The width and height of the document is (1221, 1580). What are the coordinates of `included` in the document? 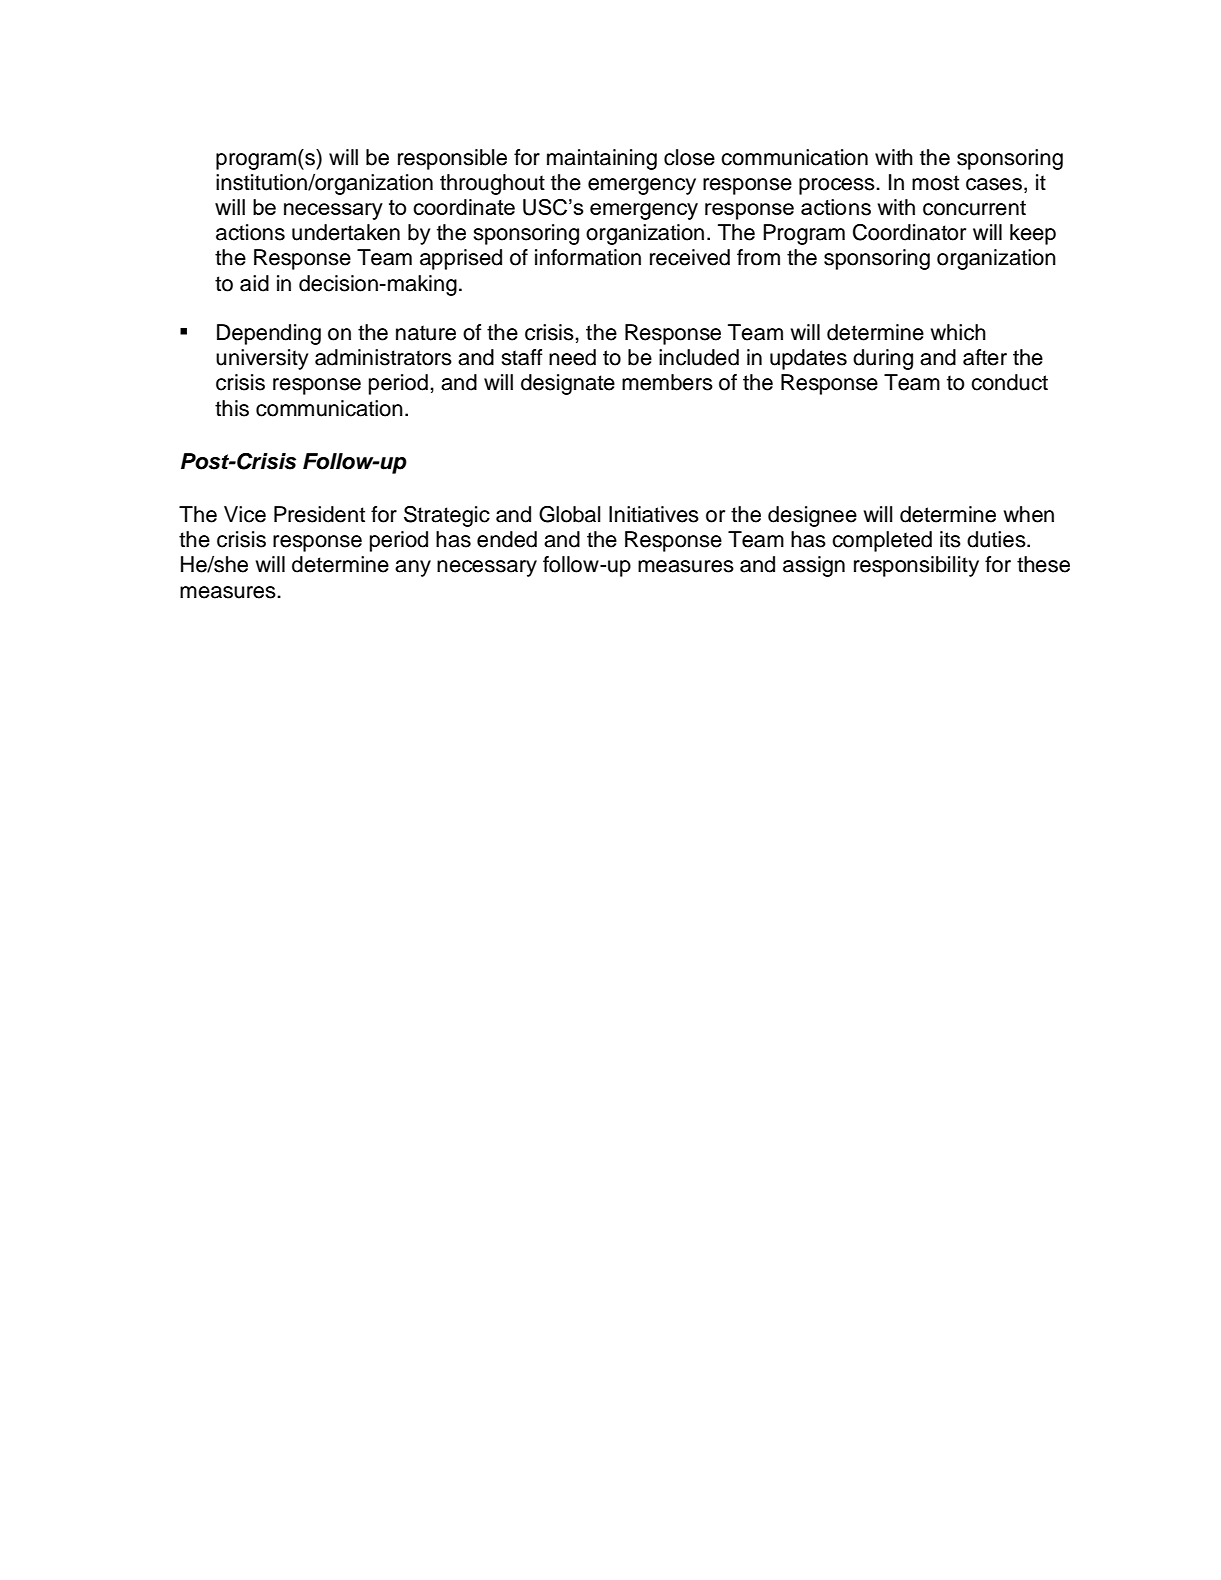 It's located at (699, 357).
